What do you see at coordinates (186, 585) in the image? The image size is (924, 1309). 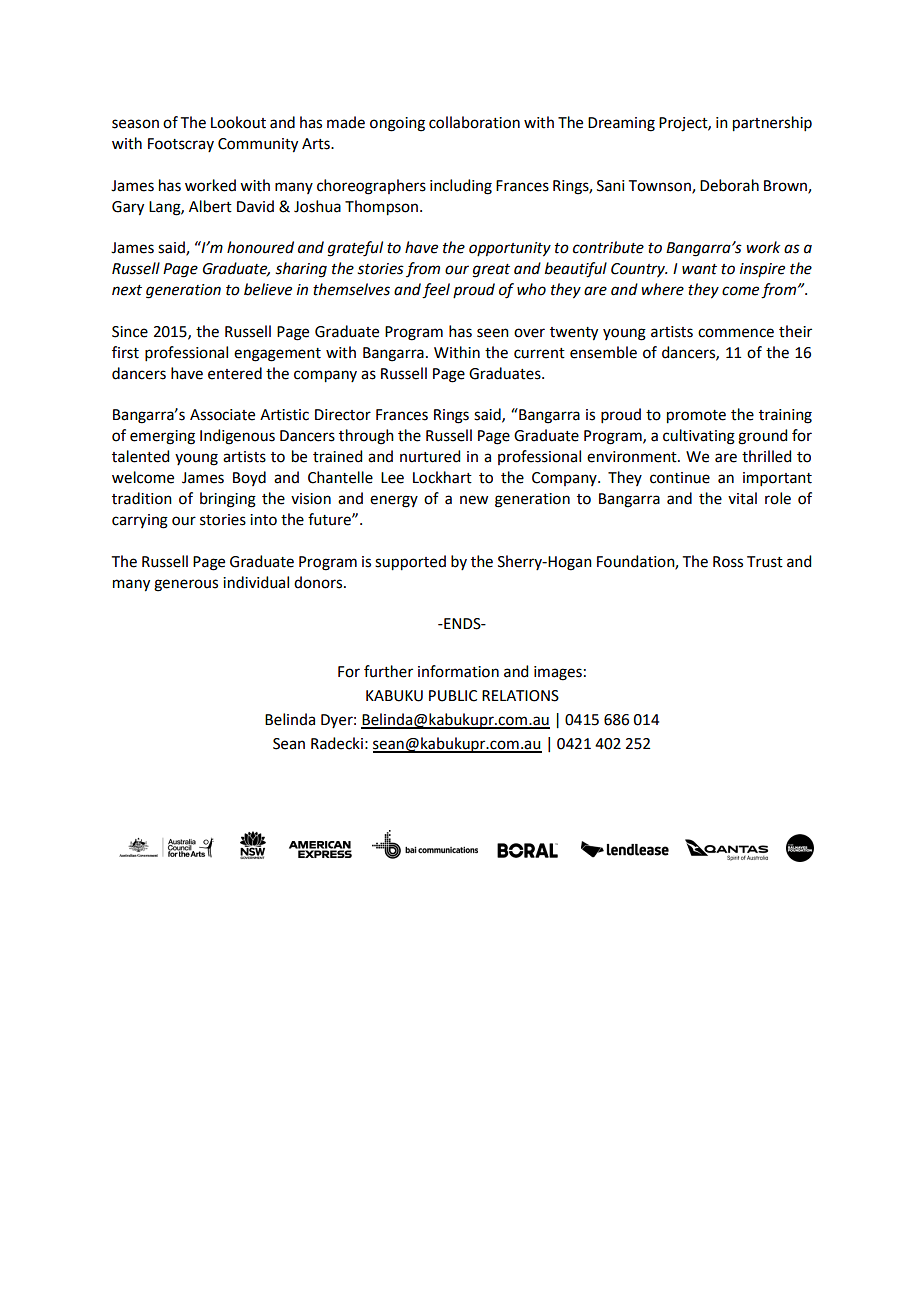 I see `generous` at bounding box center [186, 585].
